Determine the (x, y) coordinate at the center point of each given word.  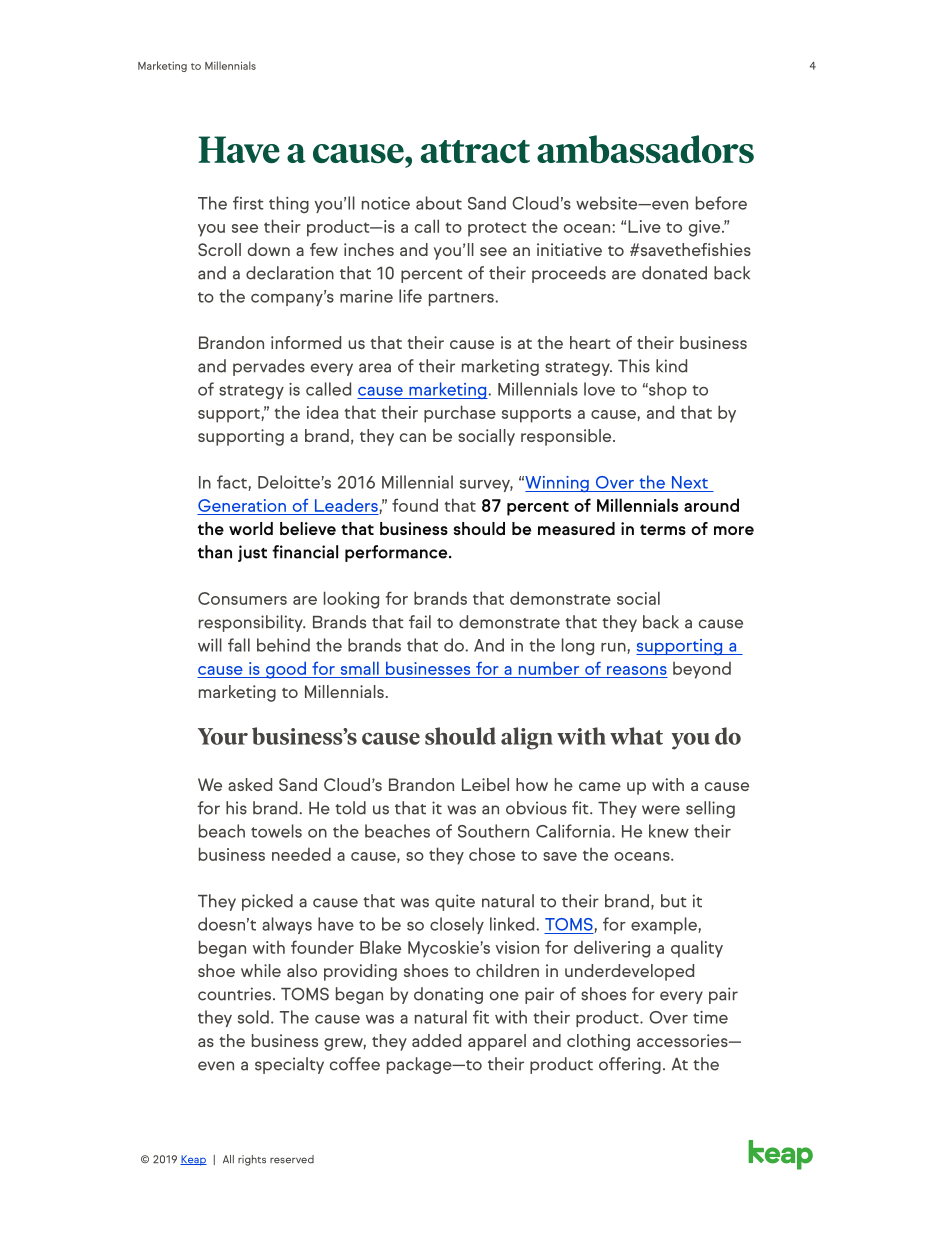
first (248, 203)
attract (475, 151)
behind (283, 645)
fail (420, 622)
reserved (292, 1159)
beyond (702, 670)
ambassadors (645, 149)
